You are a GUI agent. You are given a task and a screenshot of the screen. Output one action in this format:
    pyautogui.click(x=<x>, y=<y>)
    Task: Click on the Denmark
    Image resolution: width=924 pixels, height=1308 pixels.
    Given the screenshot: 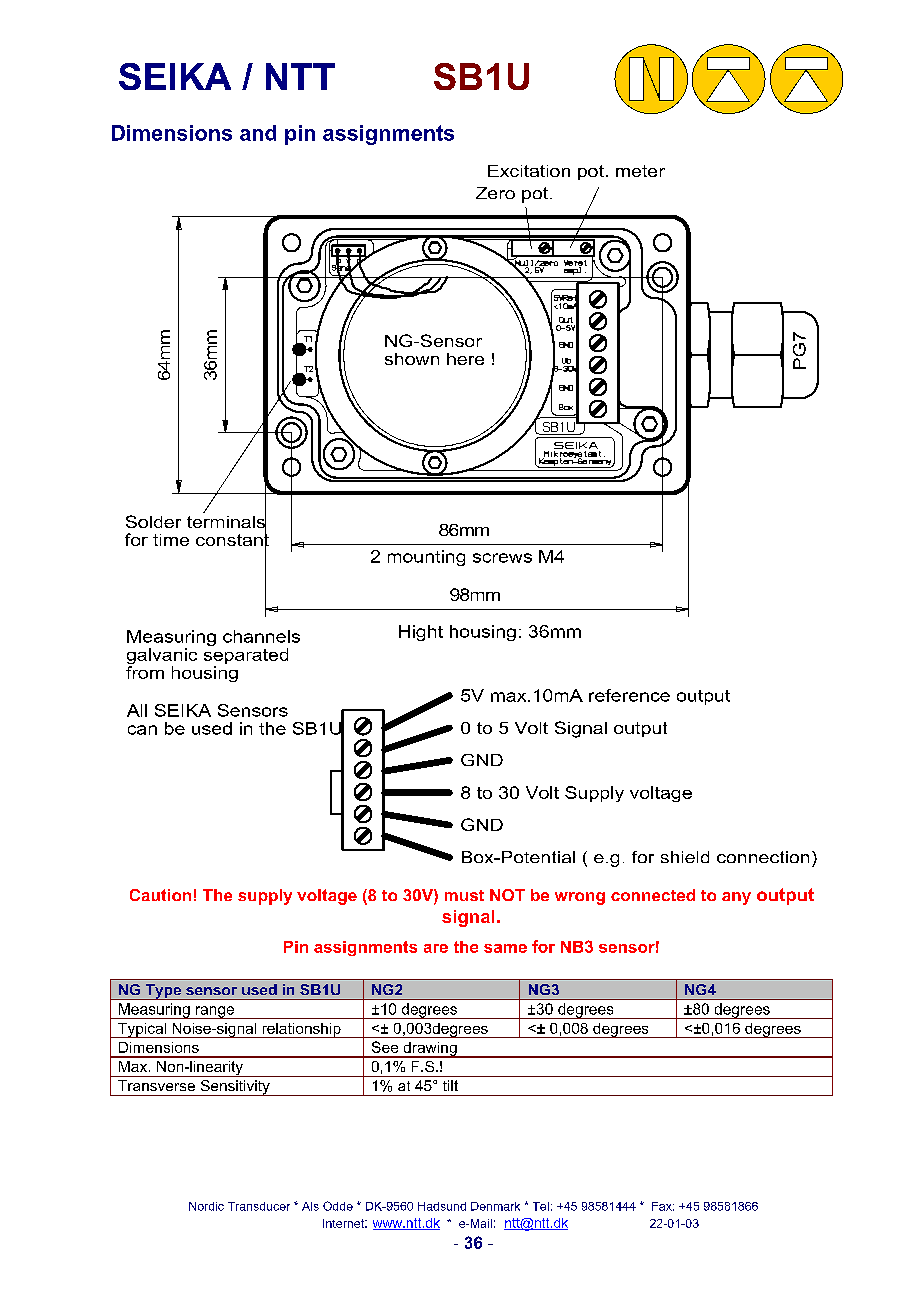 What is the action you would take?
    pyautogui.click(x=495, y=1206)
